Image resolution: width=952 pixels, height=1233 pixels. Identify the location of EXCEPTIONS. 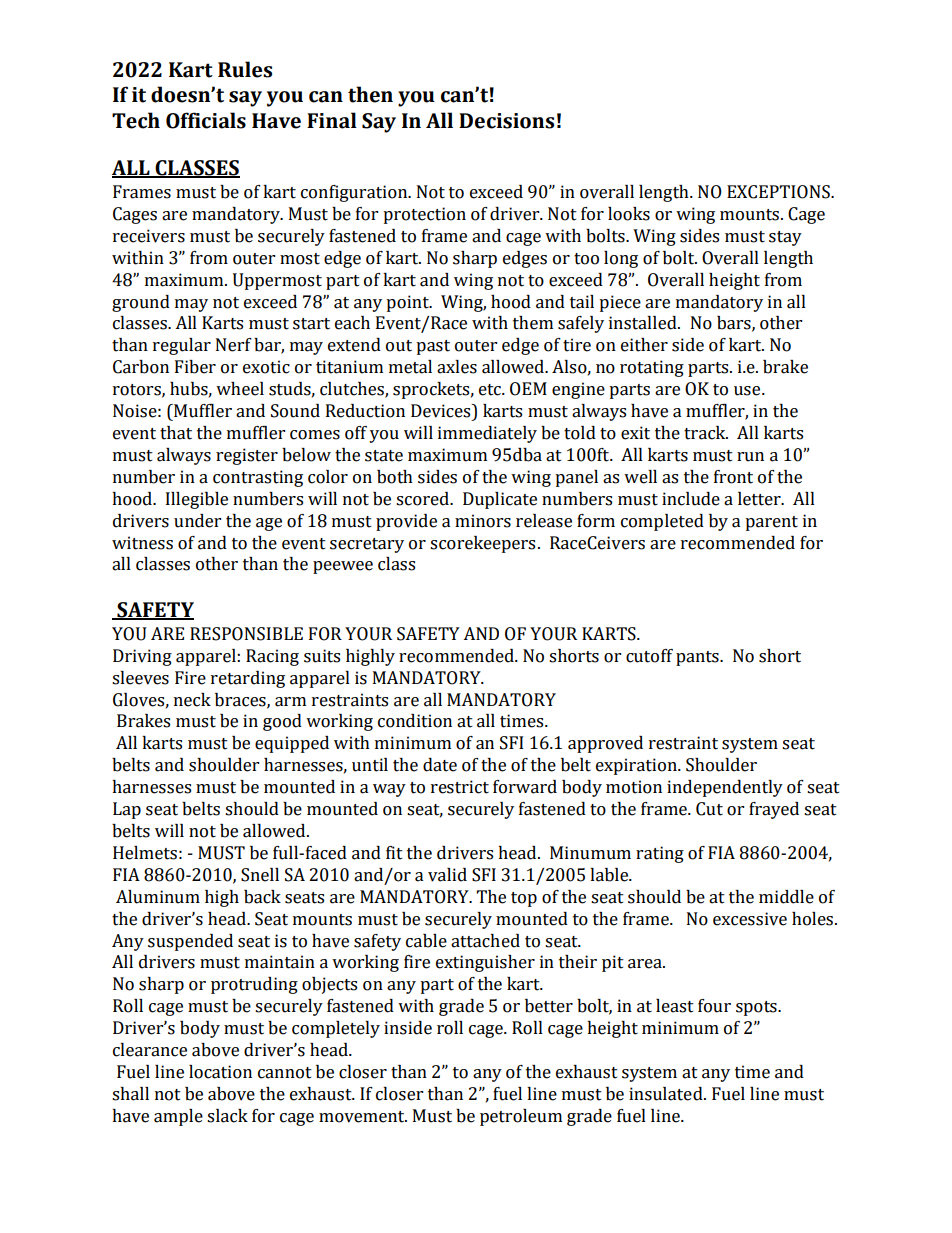
(779, 192).
